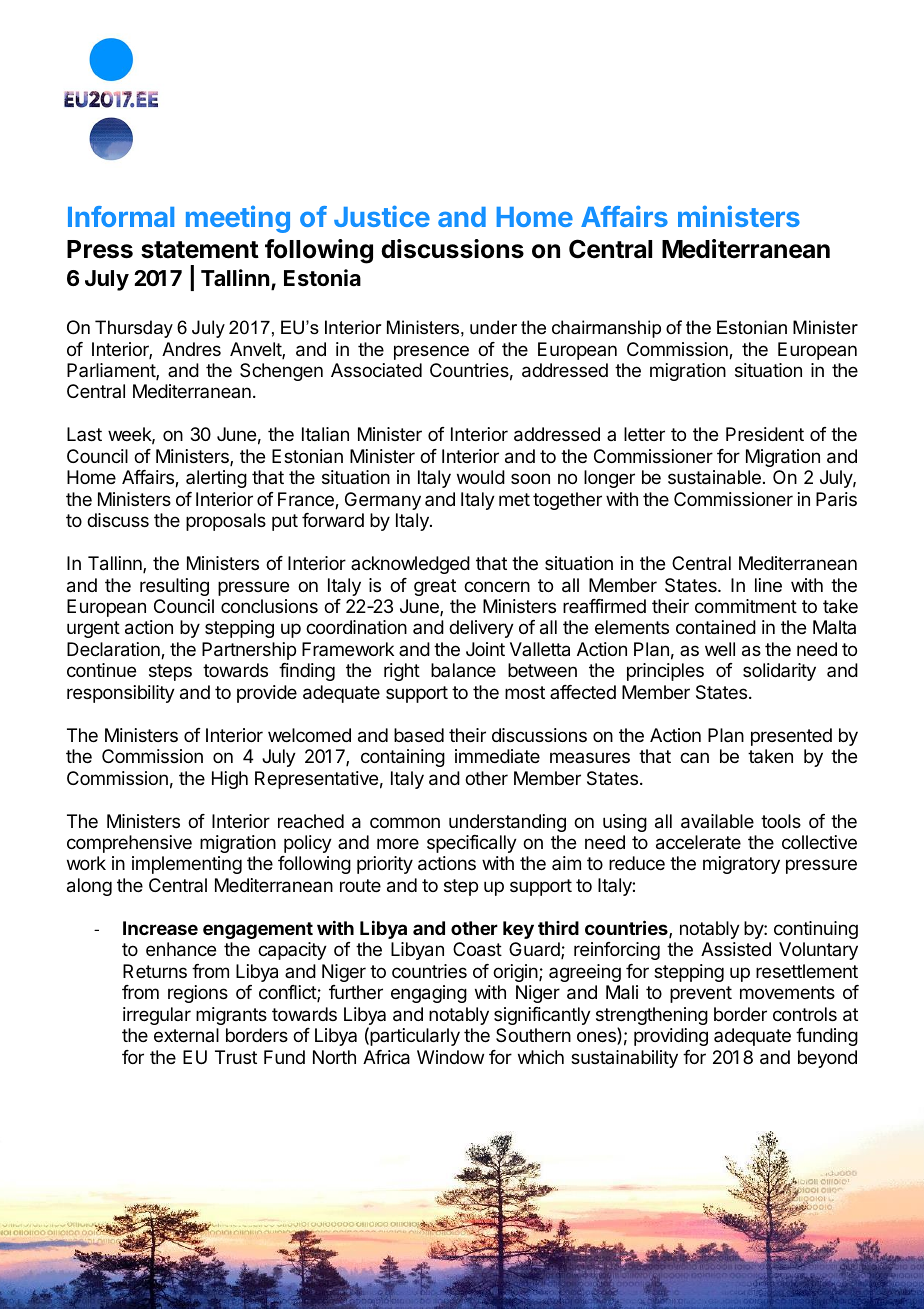 This document has height=1309, width=924. What do you see at coordinates (720, 649) in the document?
I see `well` at bounding box center [720, 649].
